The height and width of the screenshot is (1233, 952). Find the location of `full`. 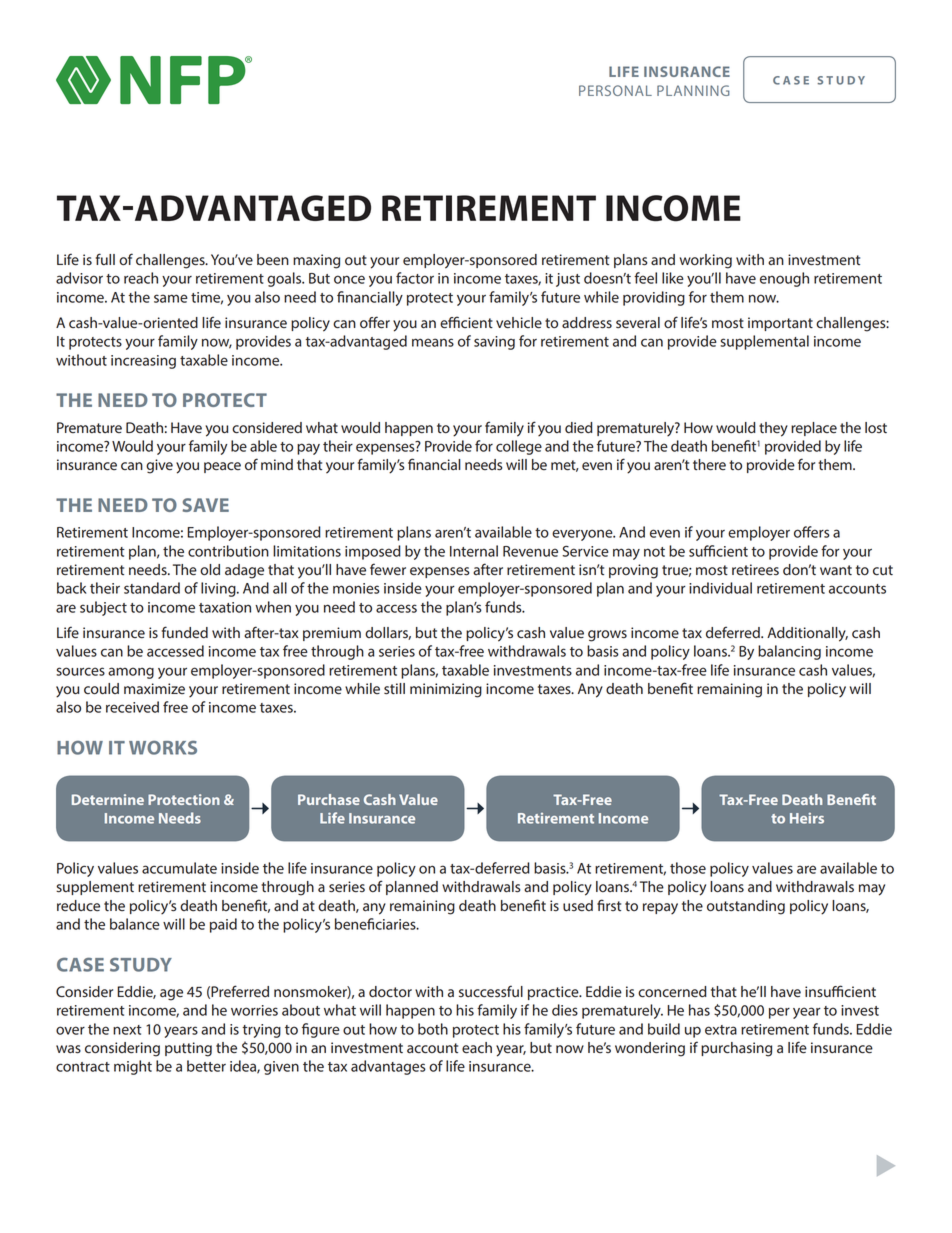

full is located at coordinates (105, 259).
